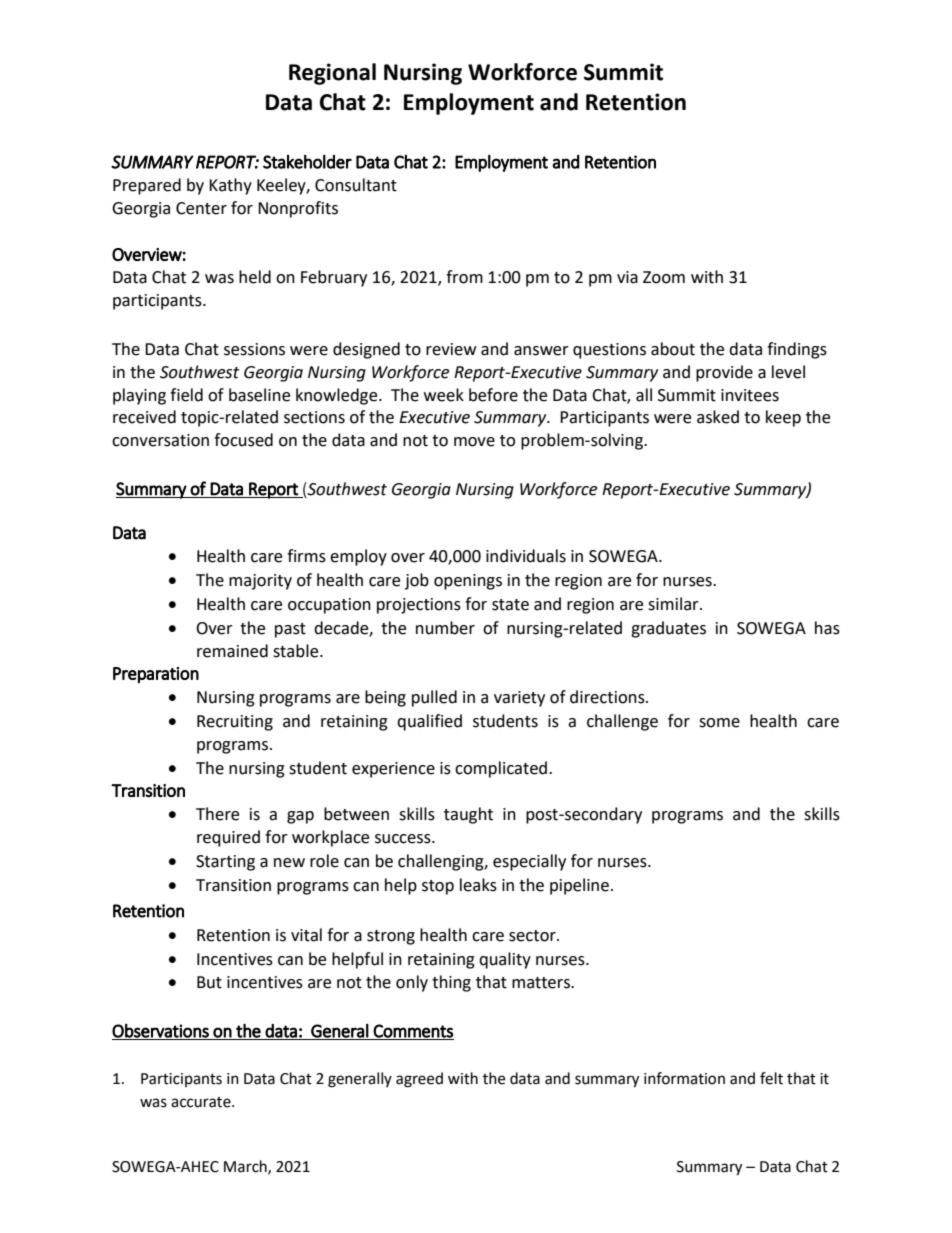 This screenshot has height=1233, width=952. What do you see at coordinates (445, 628) in the screenshot?
I see `number` at bounding box center [445, 628].
